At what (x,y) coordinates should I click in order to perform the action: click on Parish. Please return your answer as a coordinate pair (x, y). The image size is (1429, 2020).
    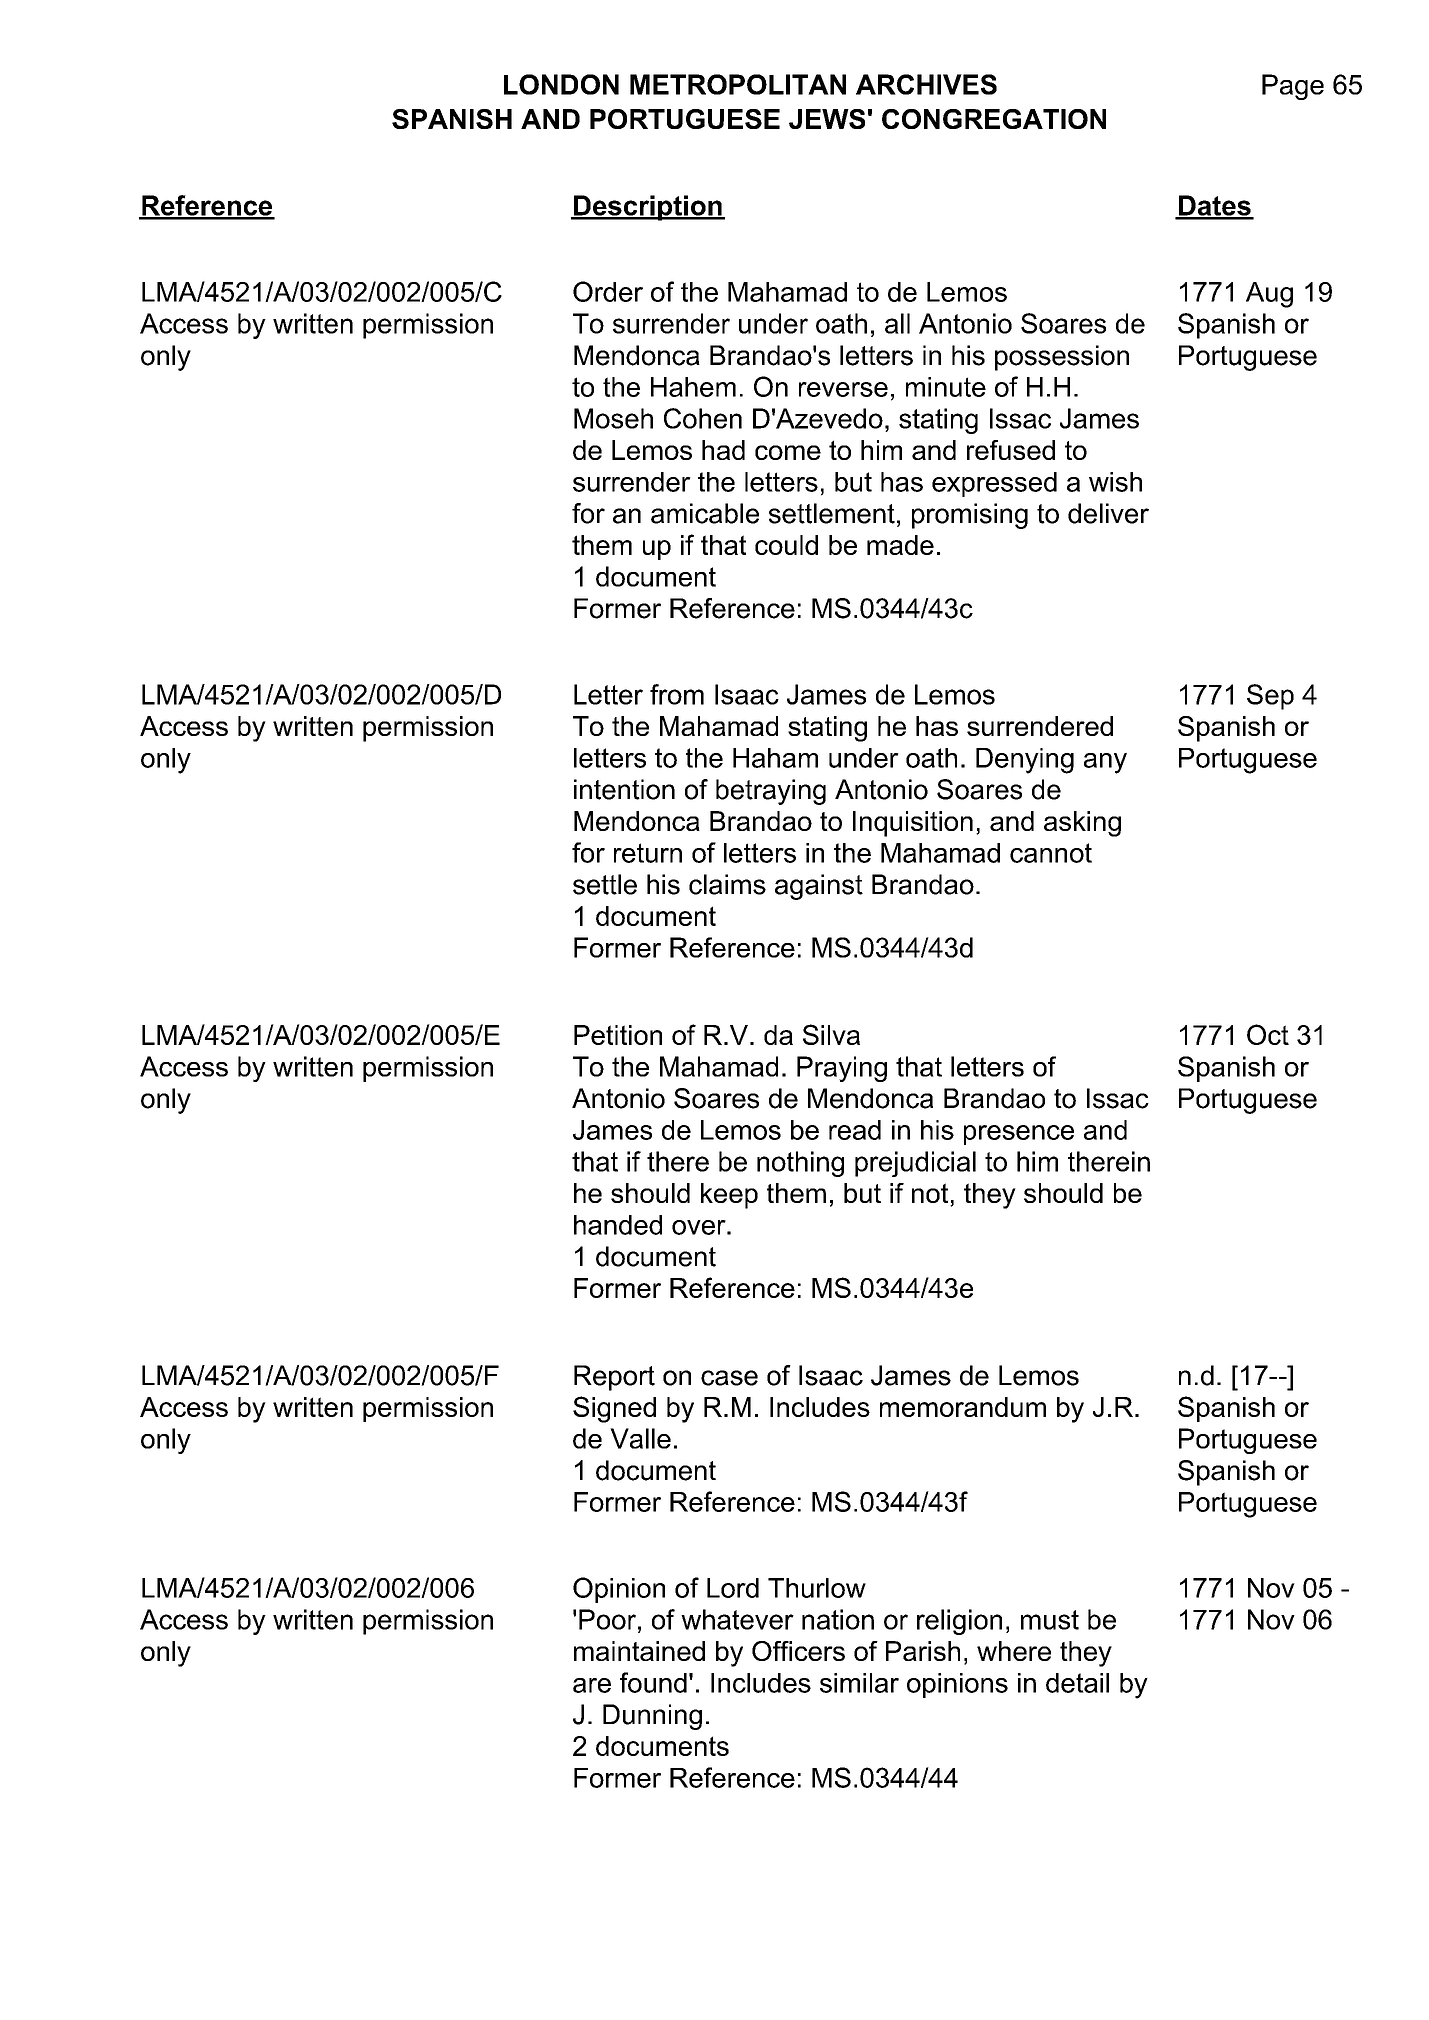
    Looking at the image, I should click on (923, 1651).
